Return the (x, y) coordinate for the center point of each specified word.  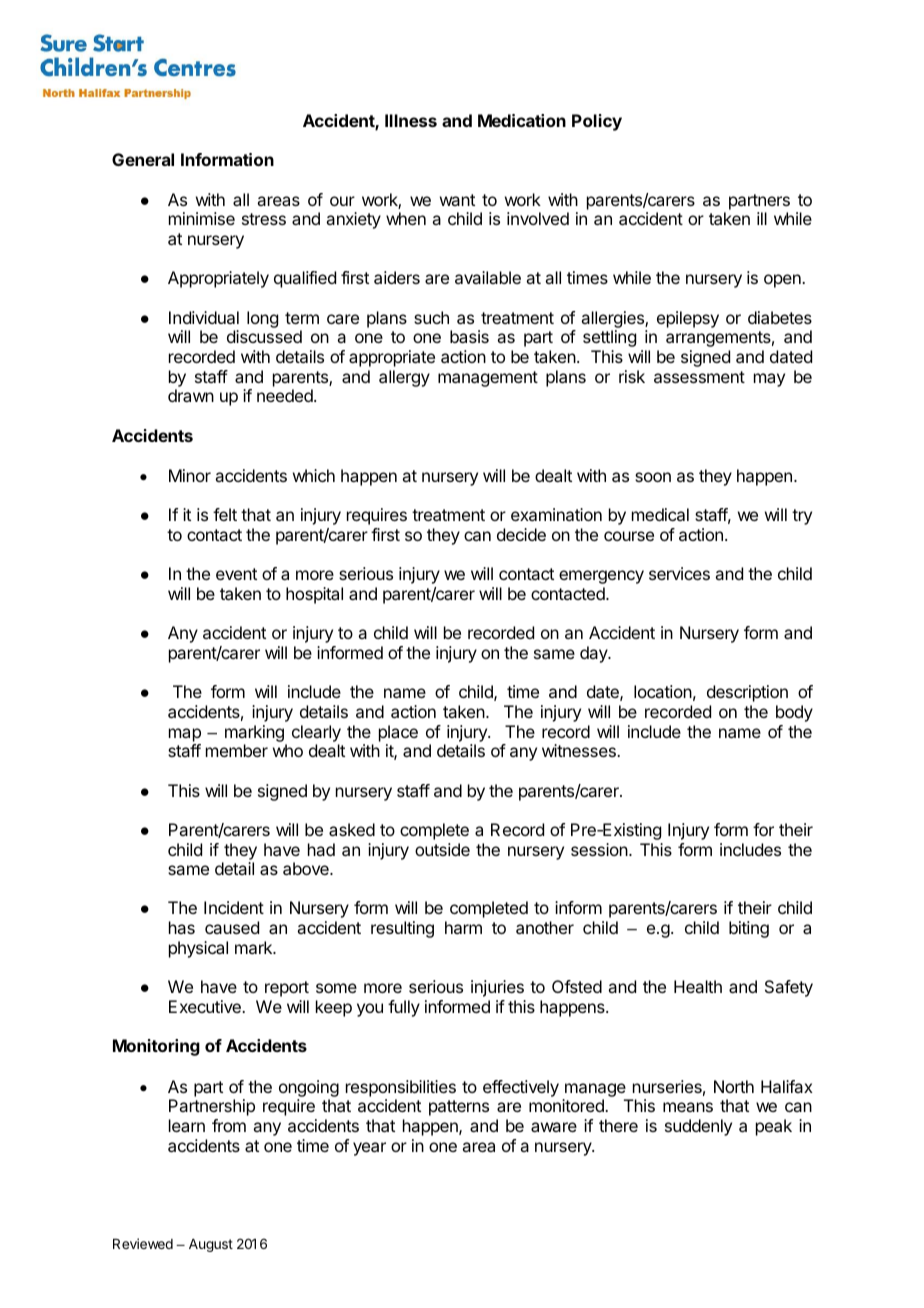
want (457, 200)
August (211, 1245)
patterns (459, 1108)
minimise (202, 218)
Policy (597, 122)
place (398, 733)
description (747, 693)
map (185, 735)
